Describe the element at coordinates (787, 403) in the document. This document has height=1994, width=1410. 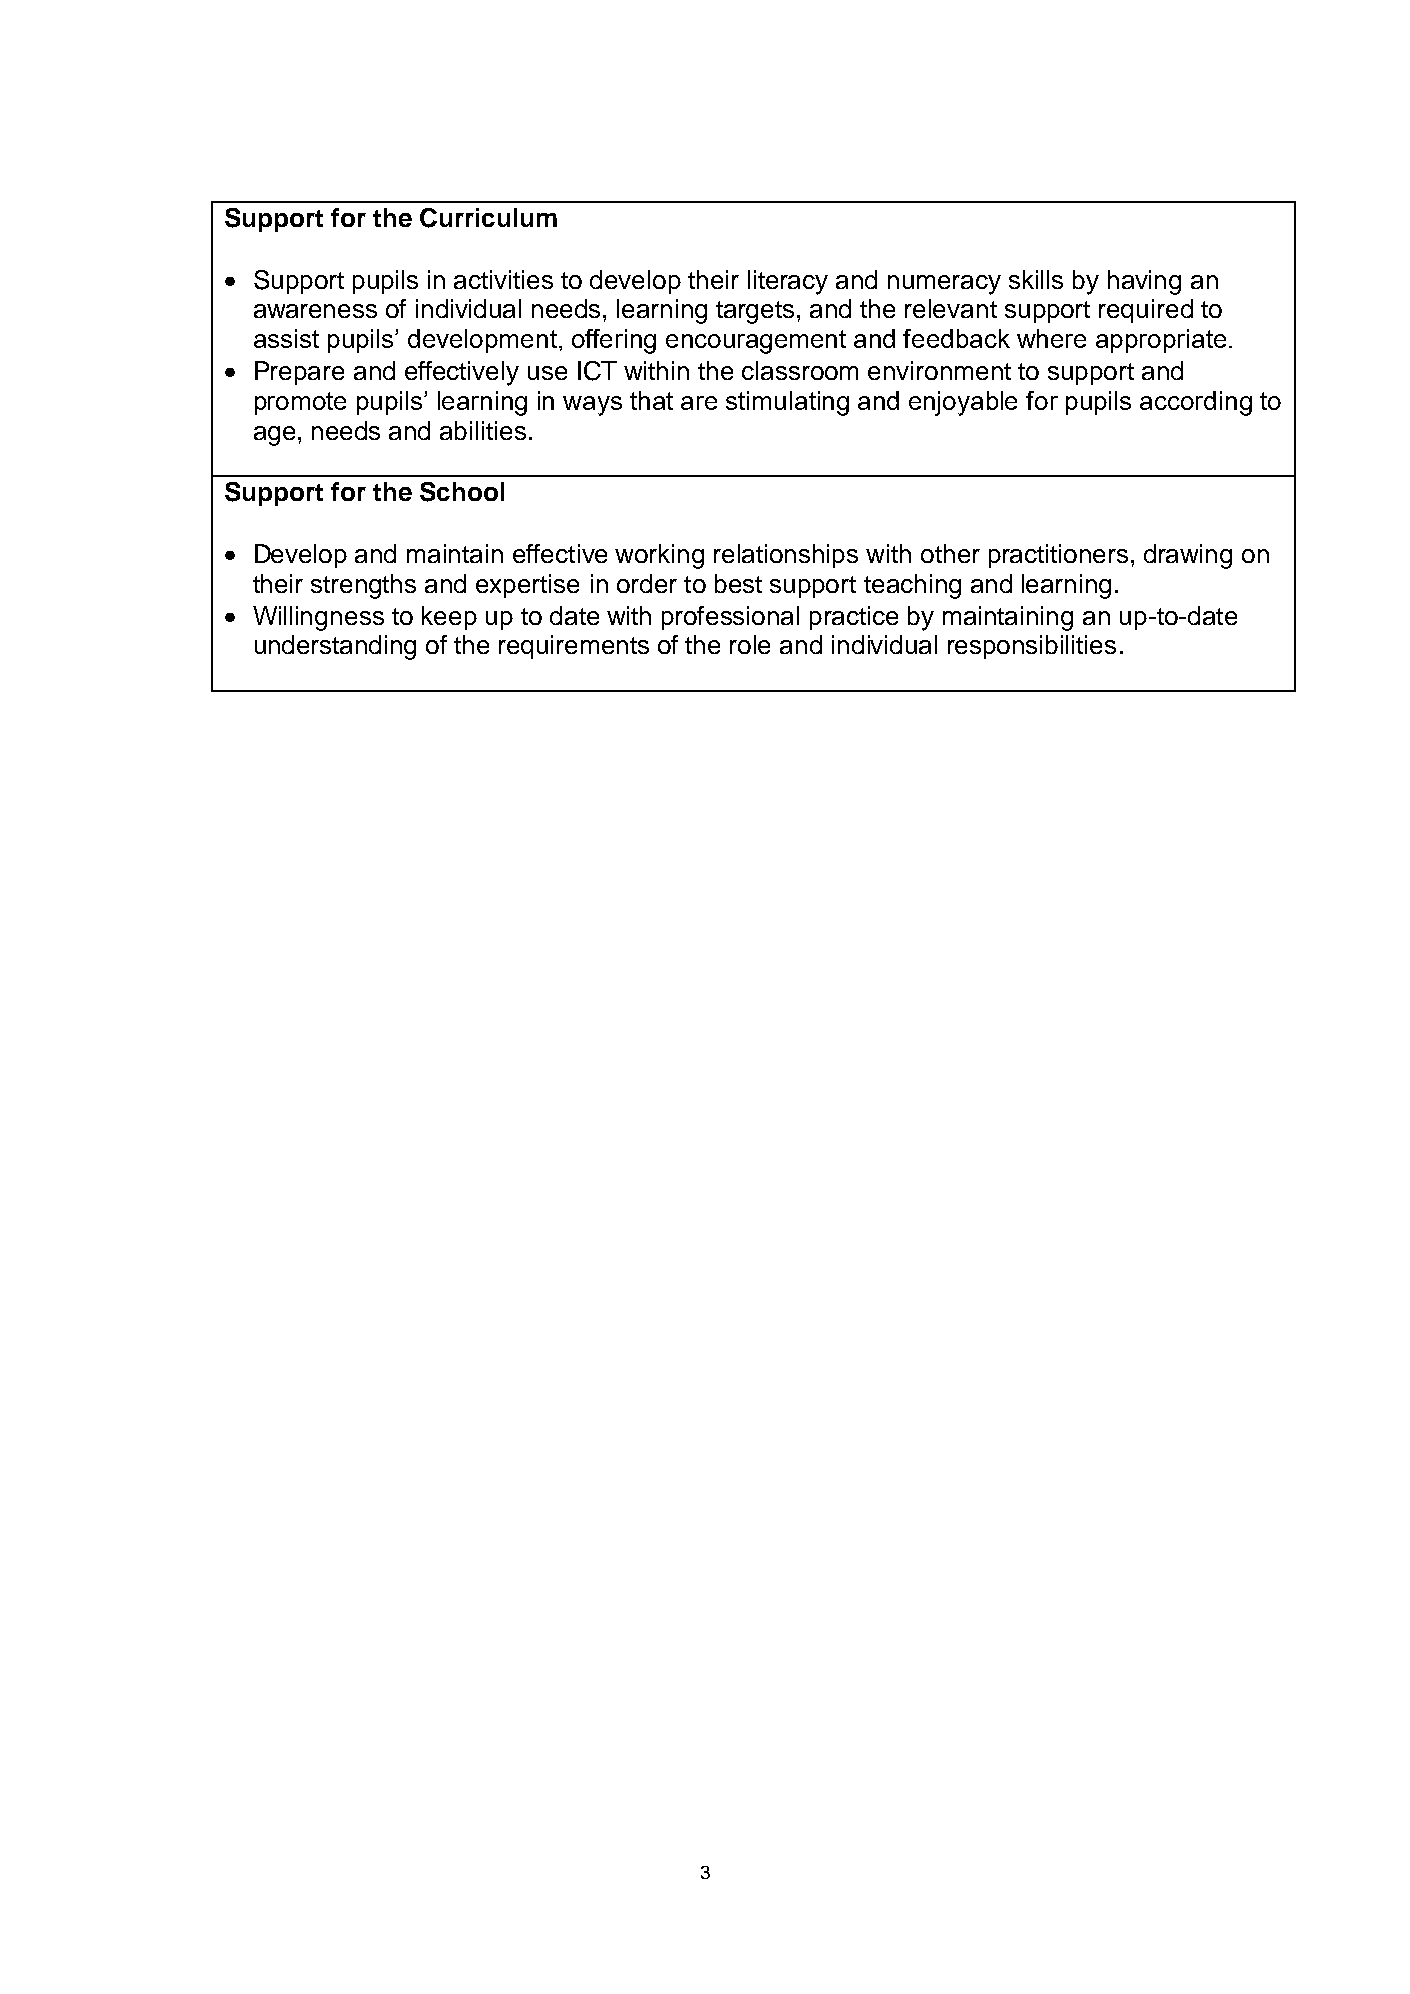
I see `stimulating` at that location.
